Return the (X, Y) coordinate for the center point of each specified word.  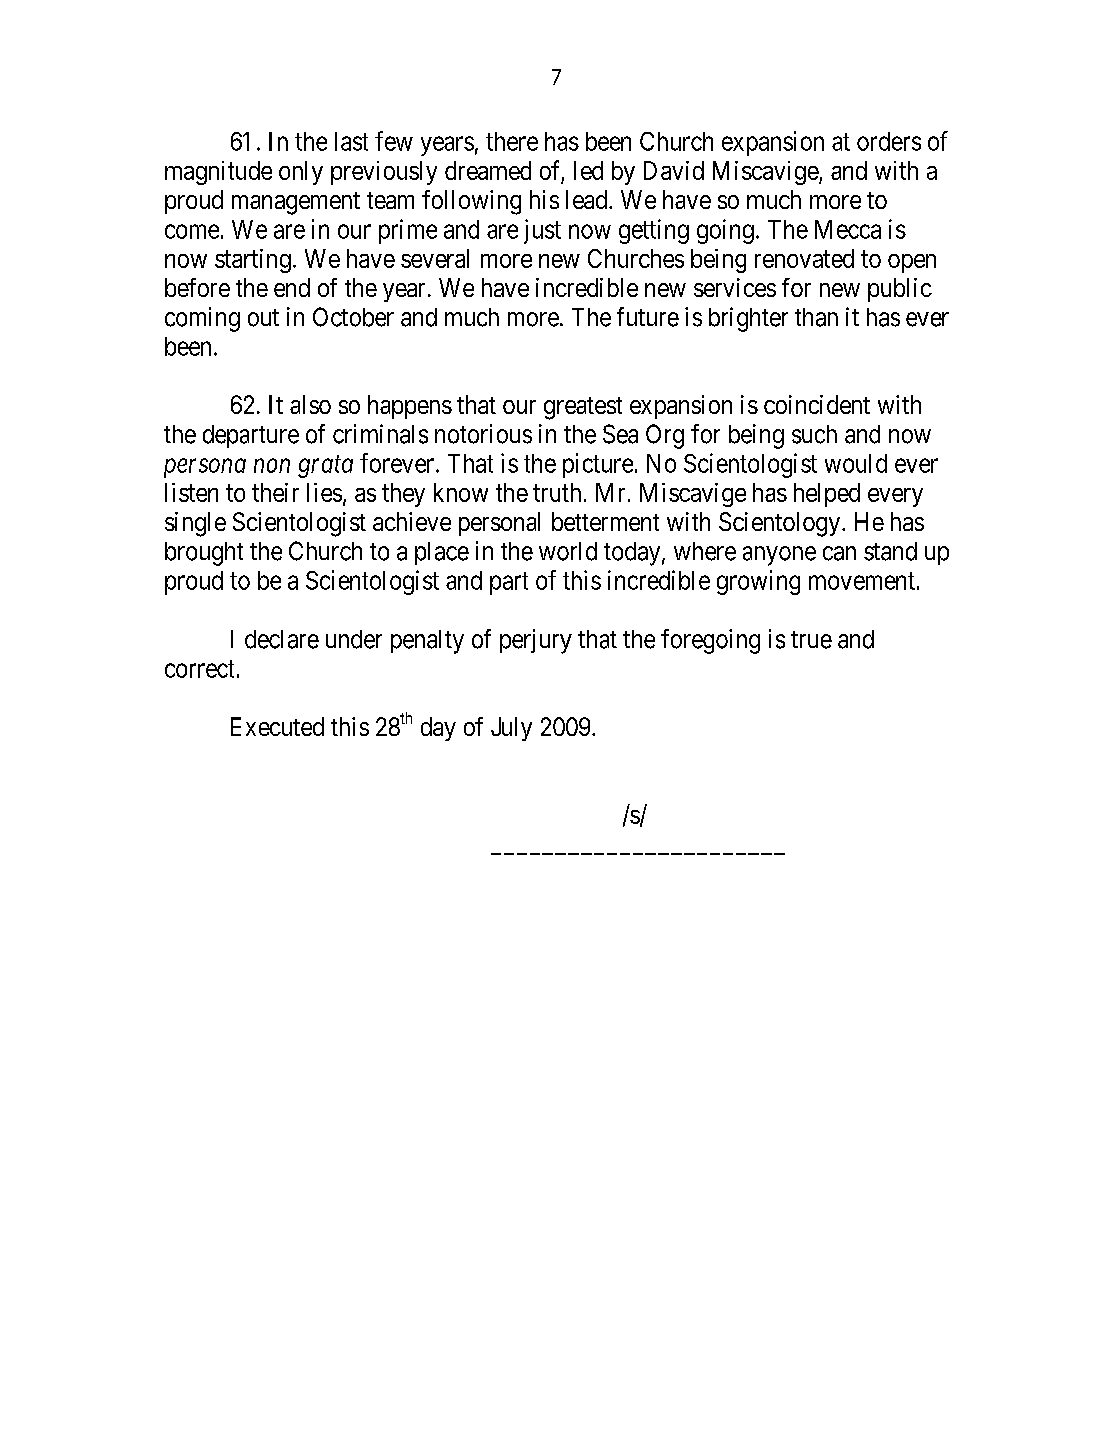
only (301, 173)
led (588, 170)
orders (889, 141)
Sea (620, 434)
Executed (277, 726)
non (272, 466)
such (814, 434)
